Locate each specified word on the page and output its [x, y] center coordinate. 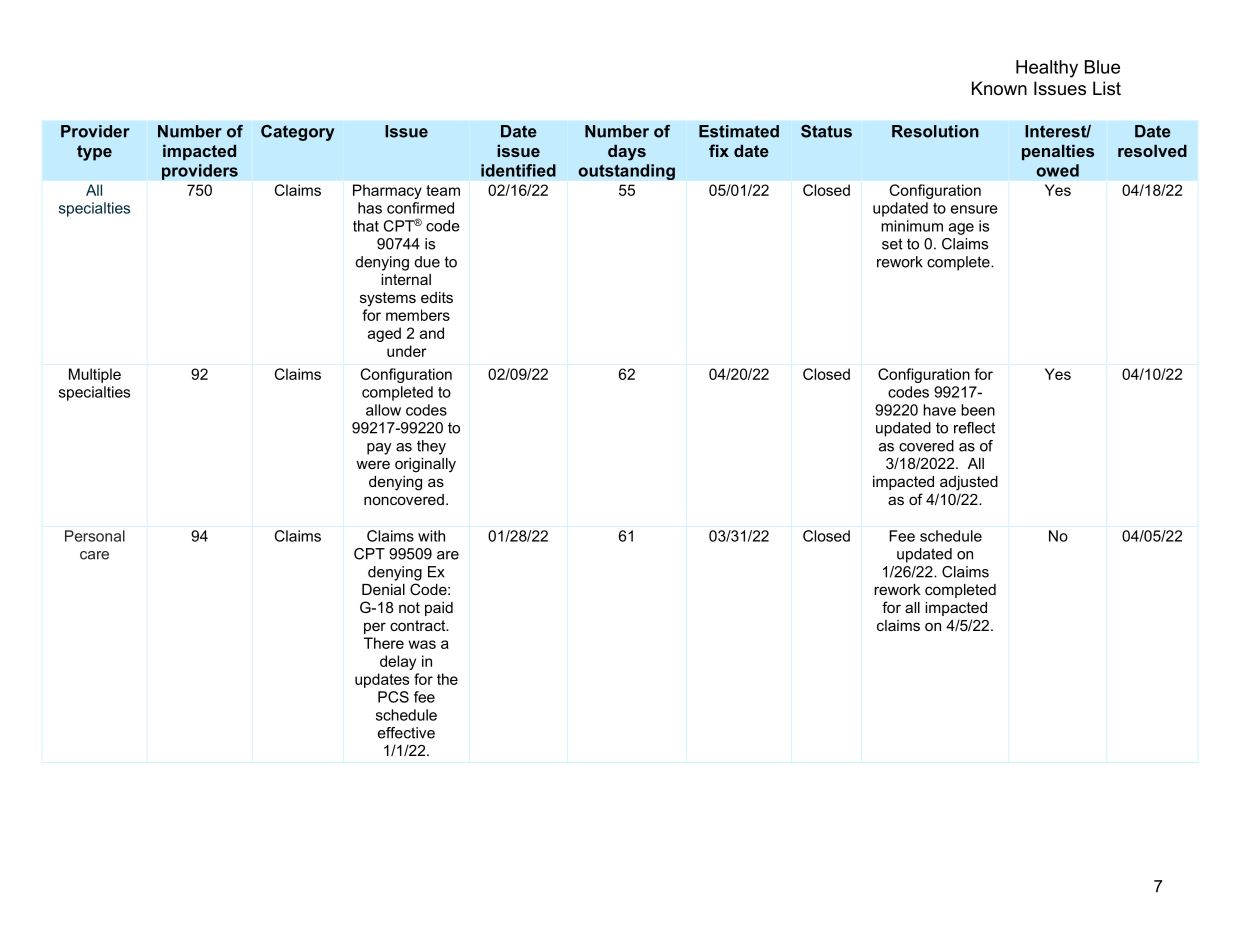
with [431, 536]
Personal [95, 536]
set [892, 244]
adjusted [969, 483]
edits [437, 297]
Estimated [739, 131]
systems [388, 299]
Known [999, 88]
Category [298, 133]
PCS [393, 697]
